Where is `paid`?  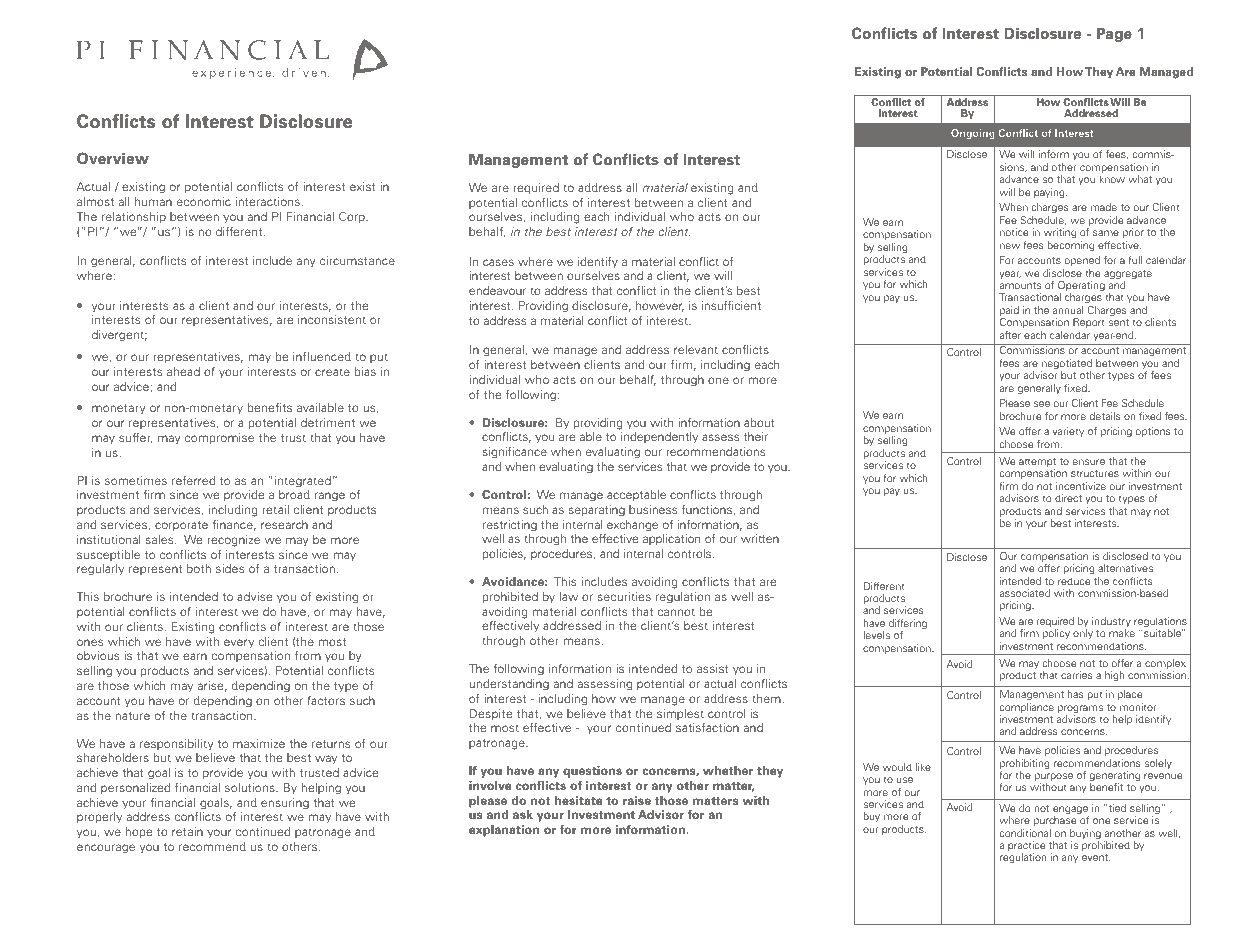
paid is located at coordinates (1009, 312).
